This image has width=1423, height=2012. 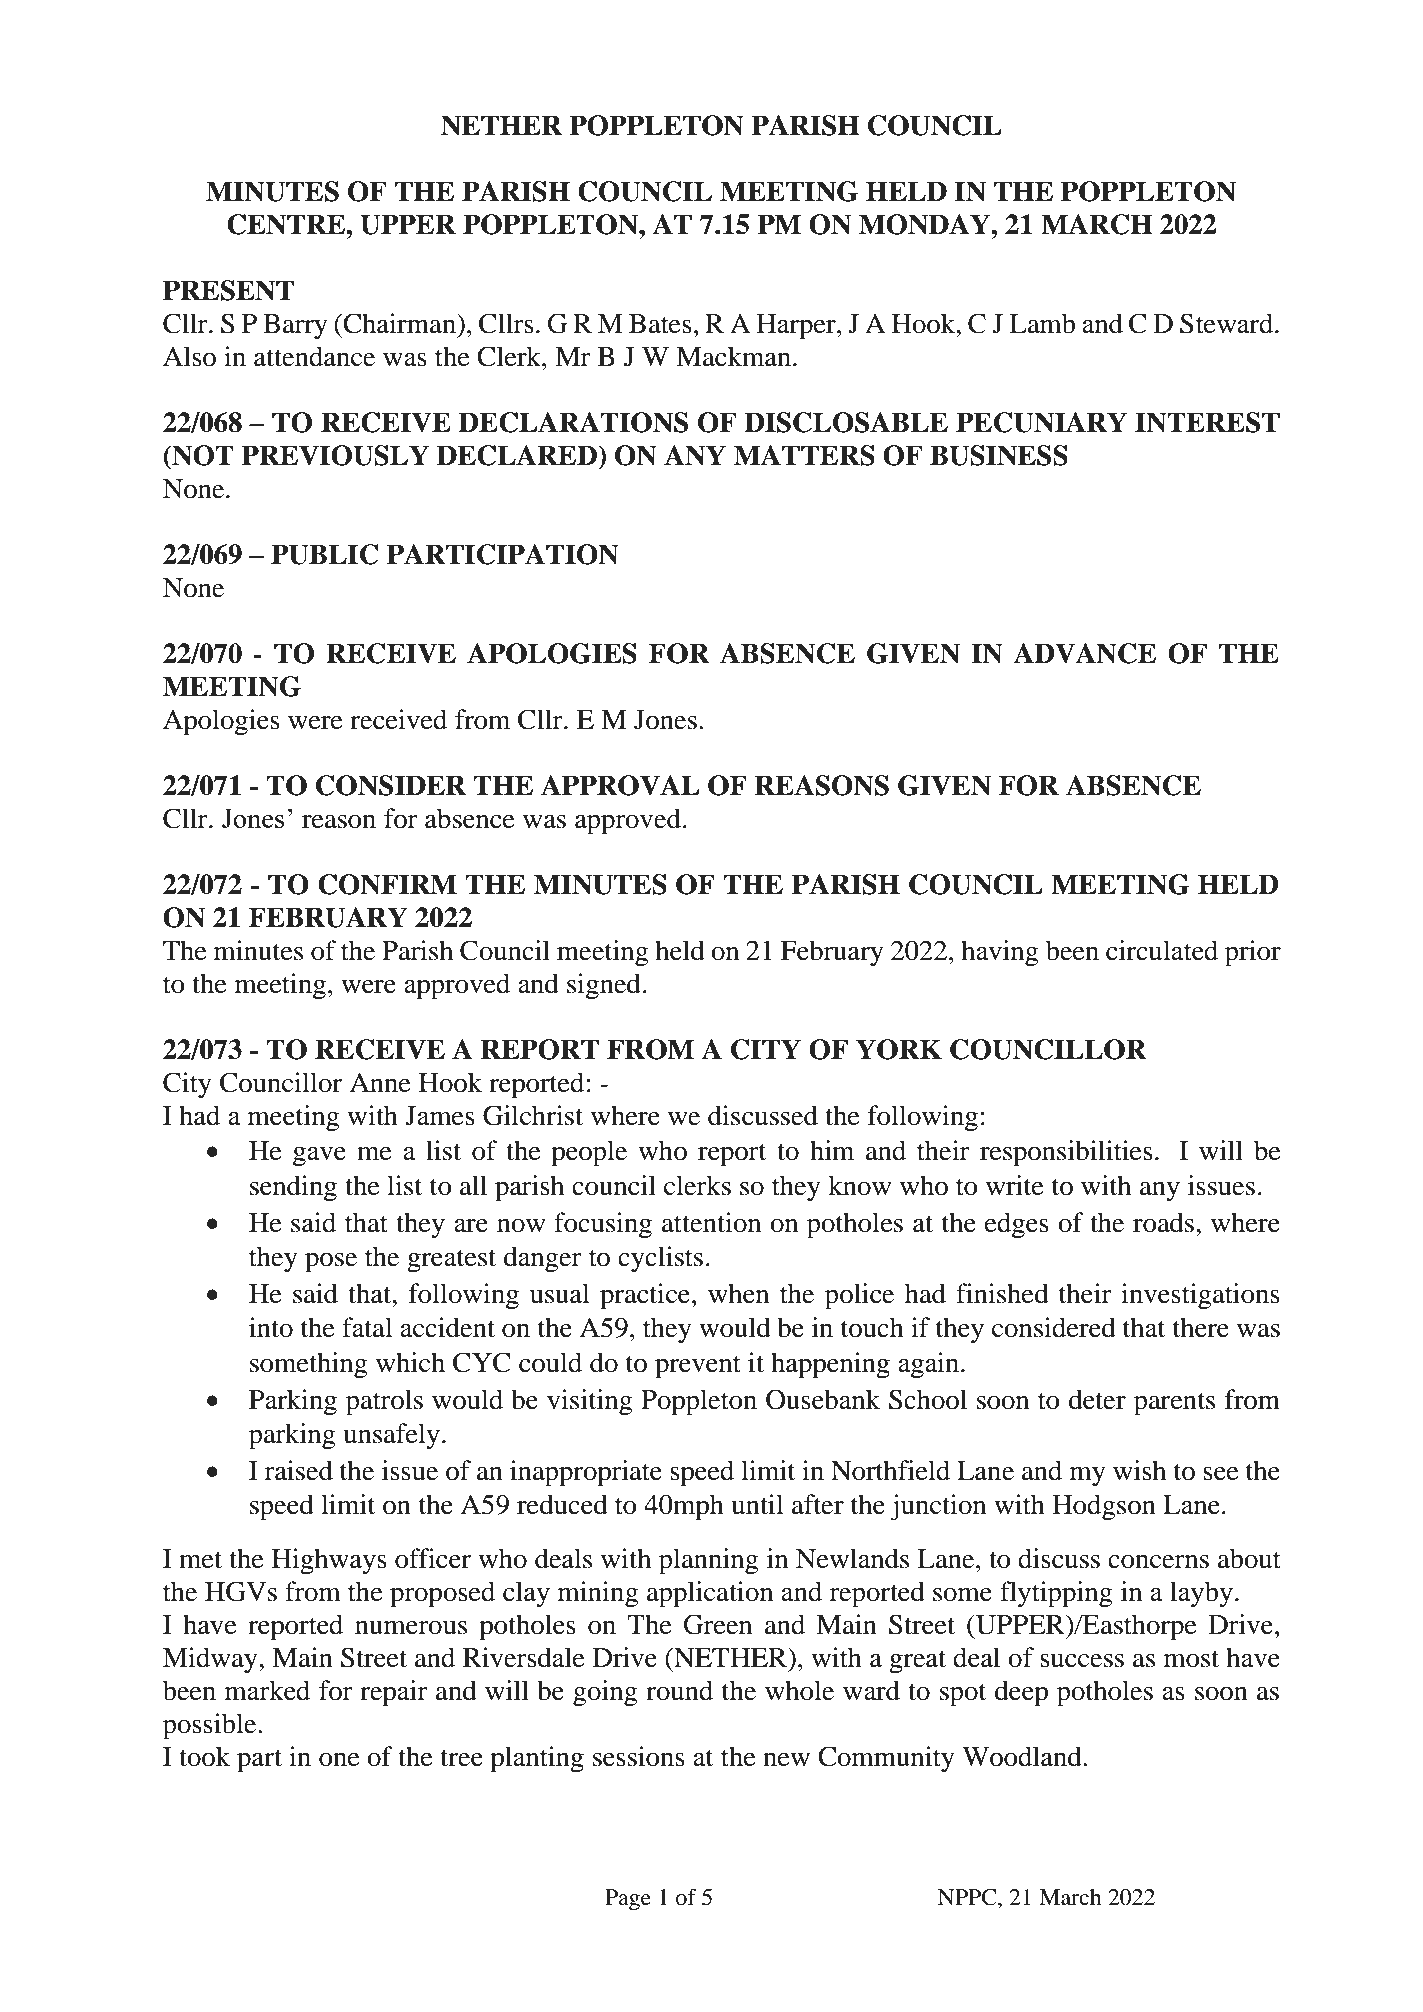 I want to click on took, so click(x=204, y=1756).
